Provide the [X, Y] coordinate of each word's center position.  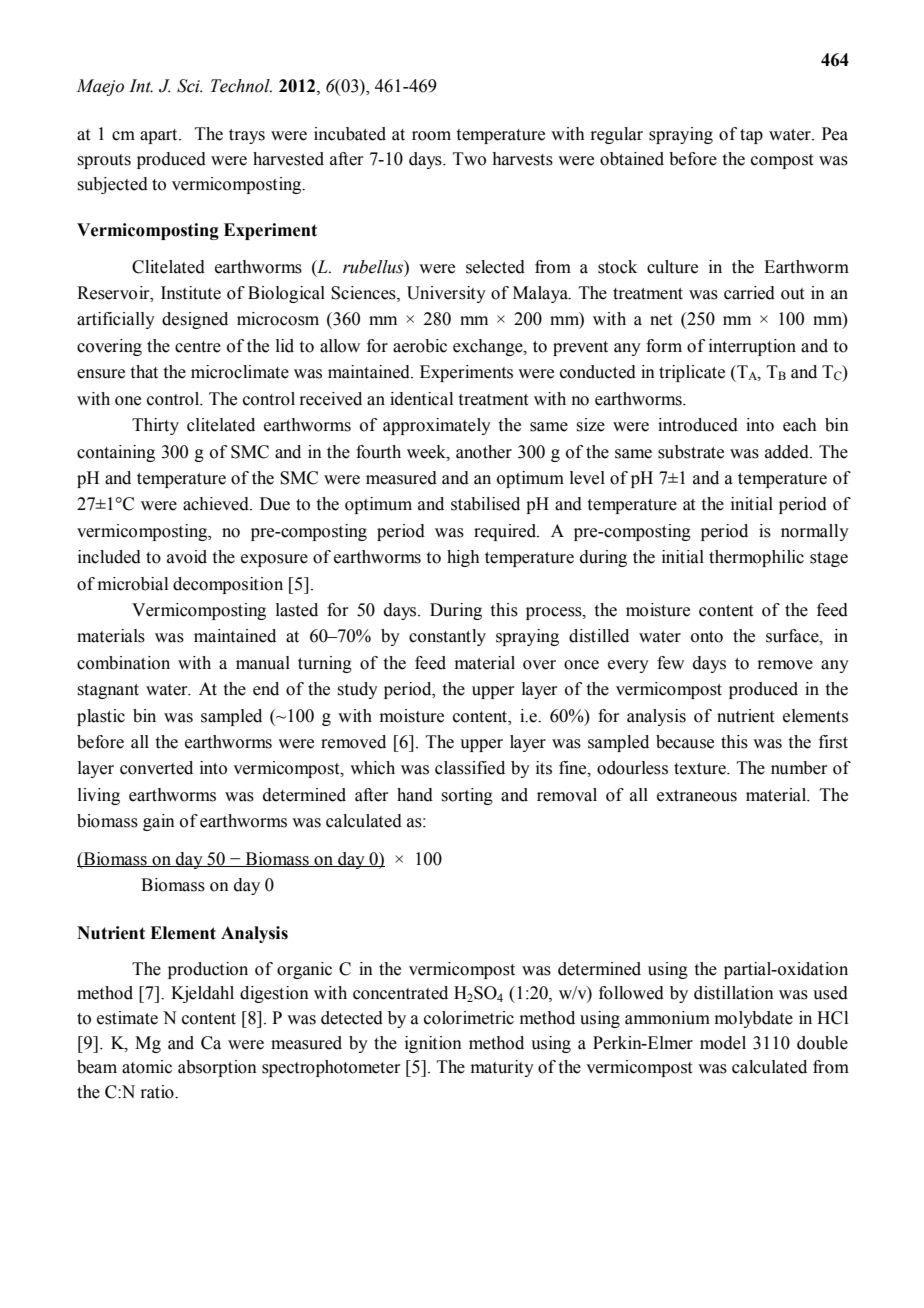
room [431, 136]
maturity [502, 1068]
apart [160, 136]
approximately [437, 426]
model [723, 1043]
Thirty [155, 426]
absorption [217, 1068]
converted [156, 768]
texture [701, 769]
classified [470, 768]
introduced [698, 425]
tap [751, 136]
